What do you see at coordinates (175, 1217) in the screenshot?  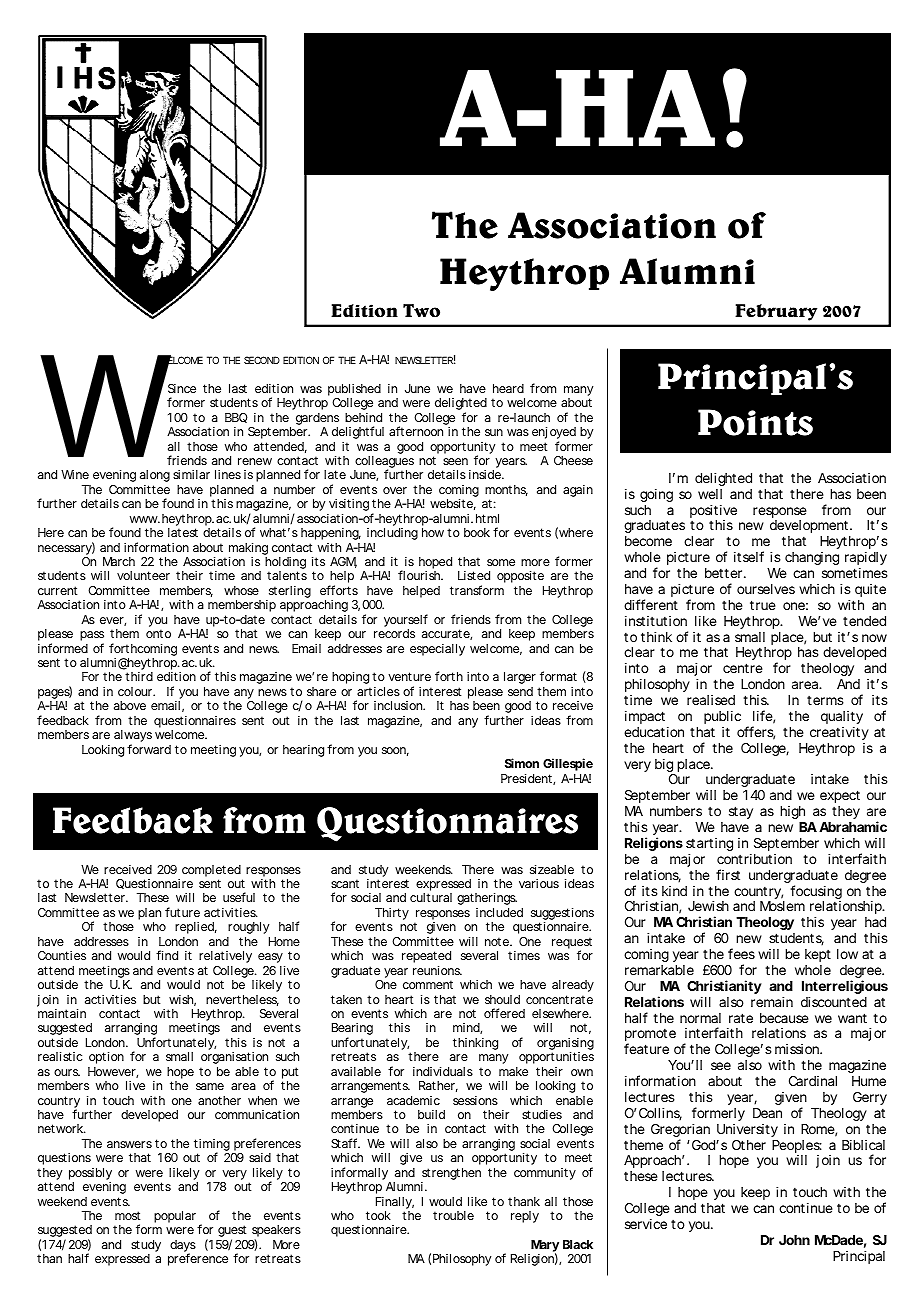 I see `popular` at bounding box center [175, 1217].
